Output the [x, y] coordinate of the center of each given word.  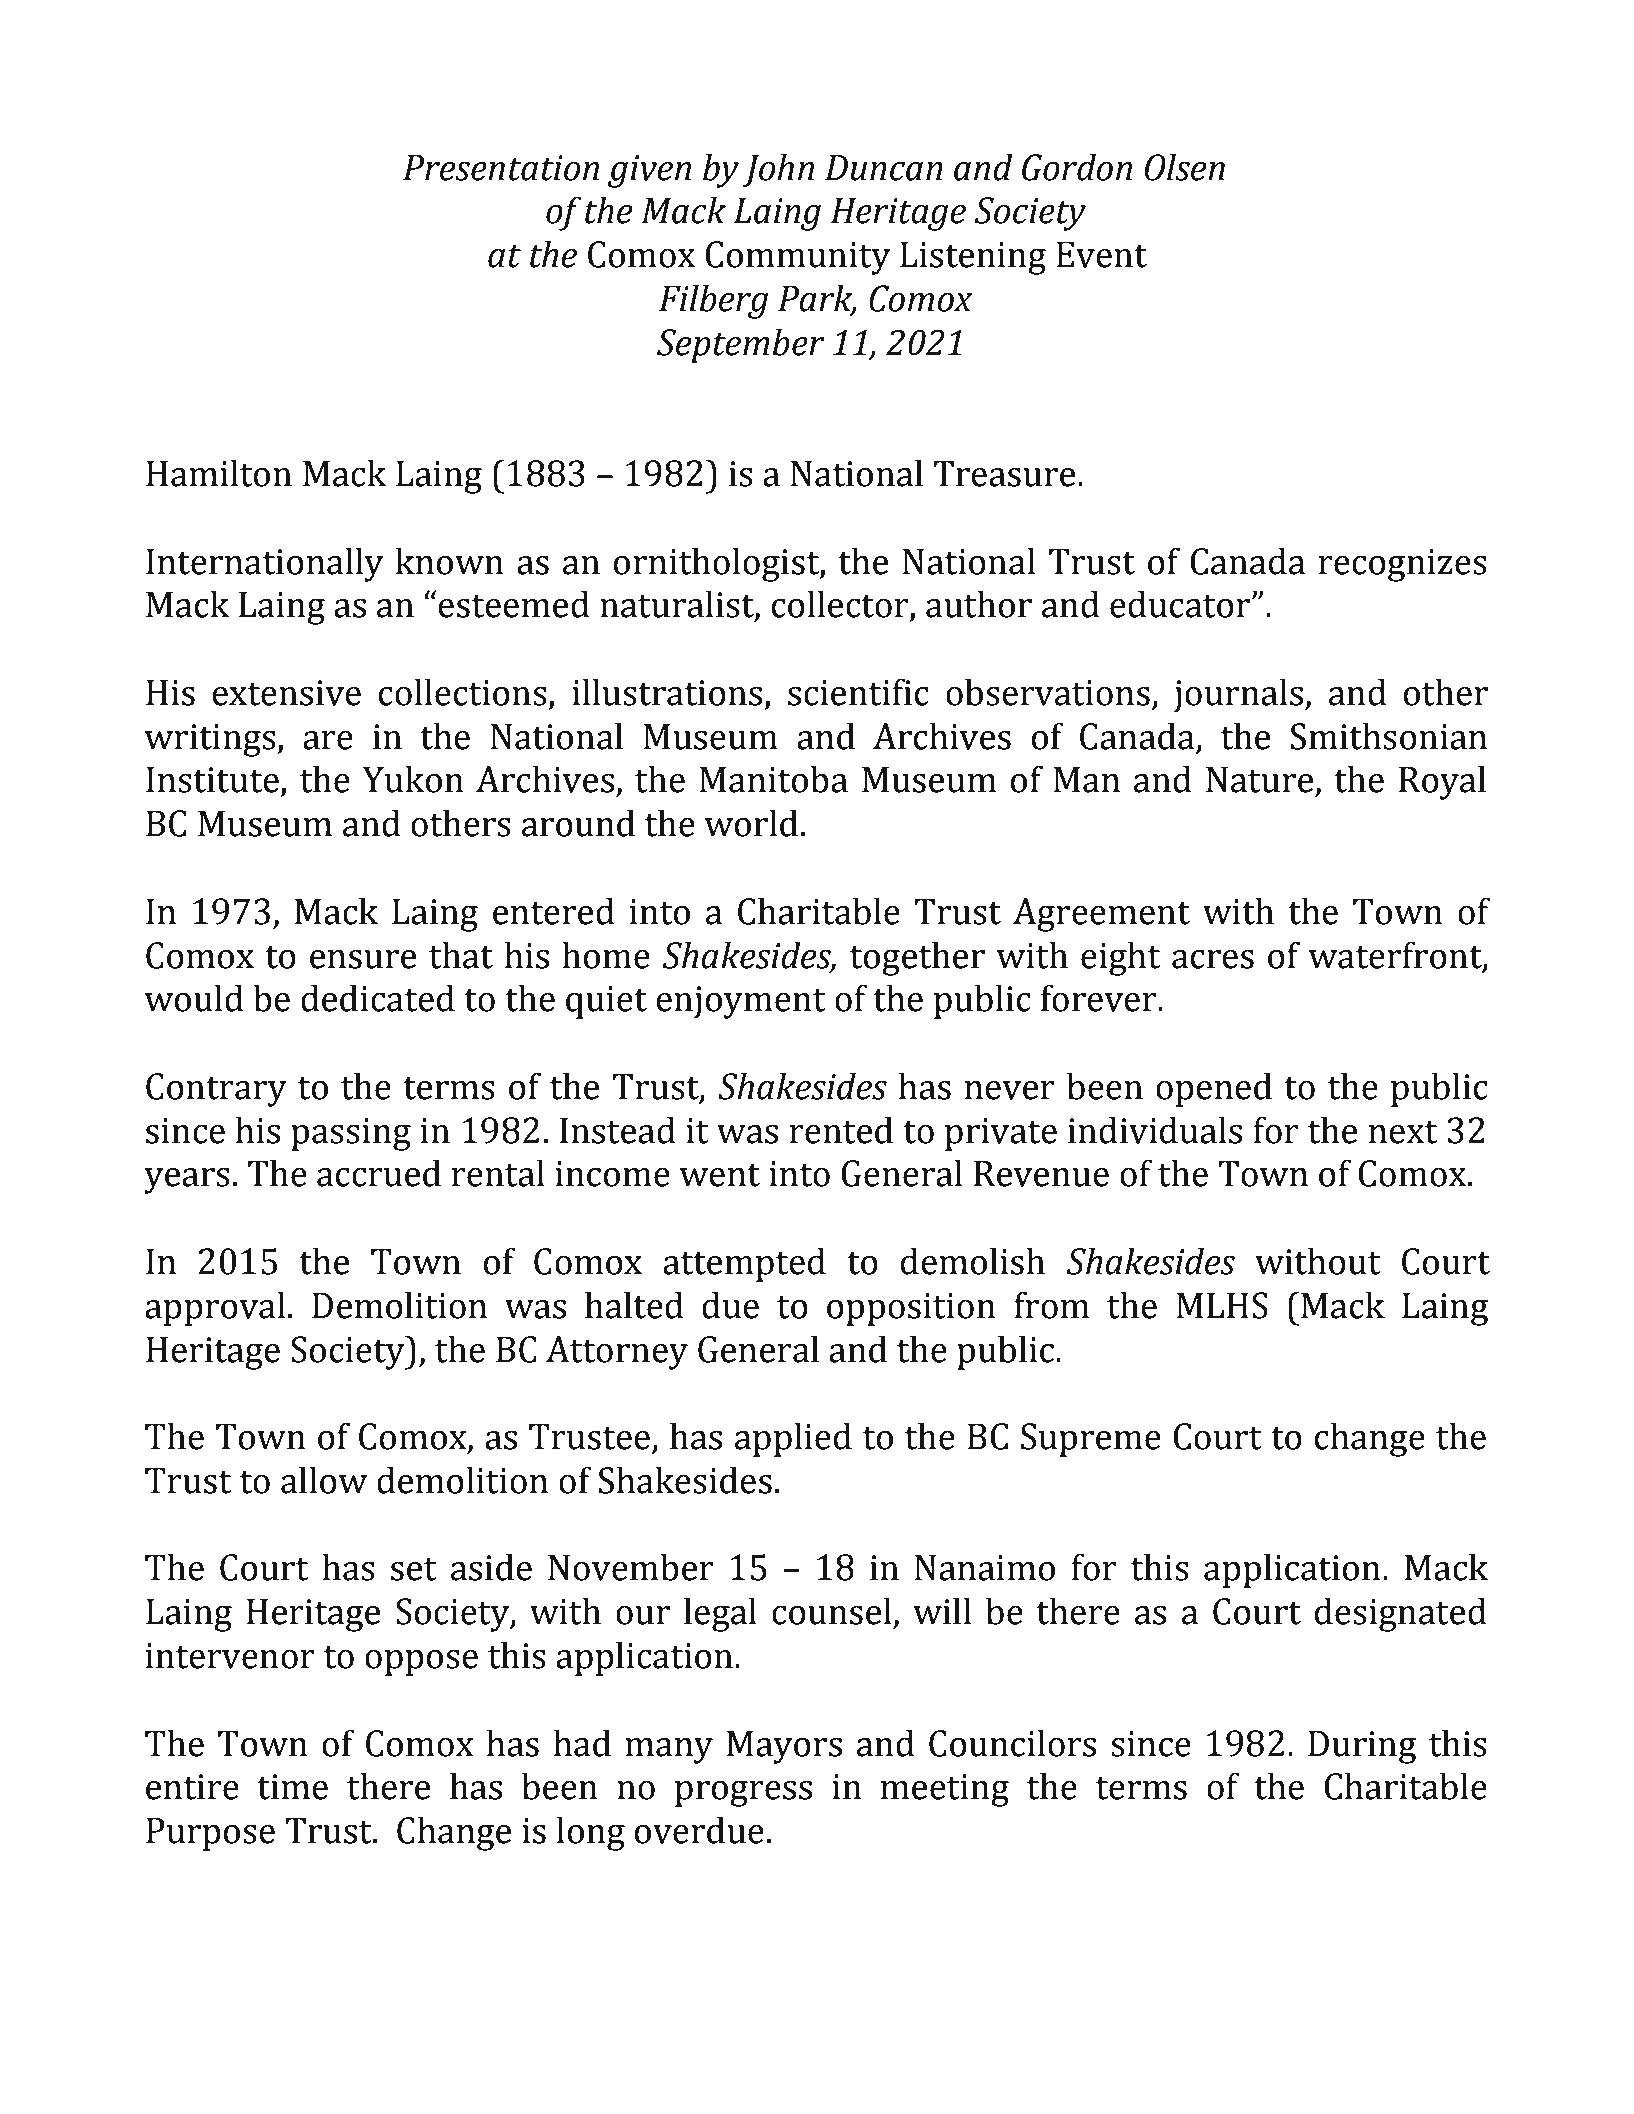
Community [797, 258]
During [1362, 1747]
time [292, 1787]
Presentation [501, 168]
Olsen [1185, 167]
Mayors [784, 1747]
